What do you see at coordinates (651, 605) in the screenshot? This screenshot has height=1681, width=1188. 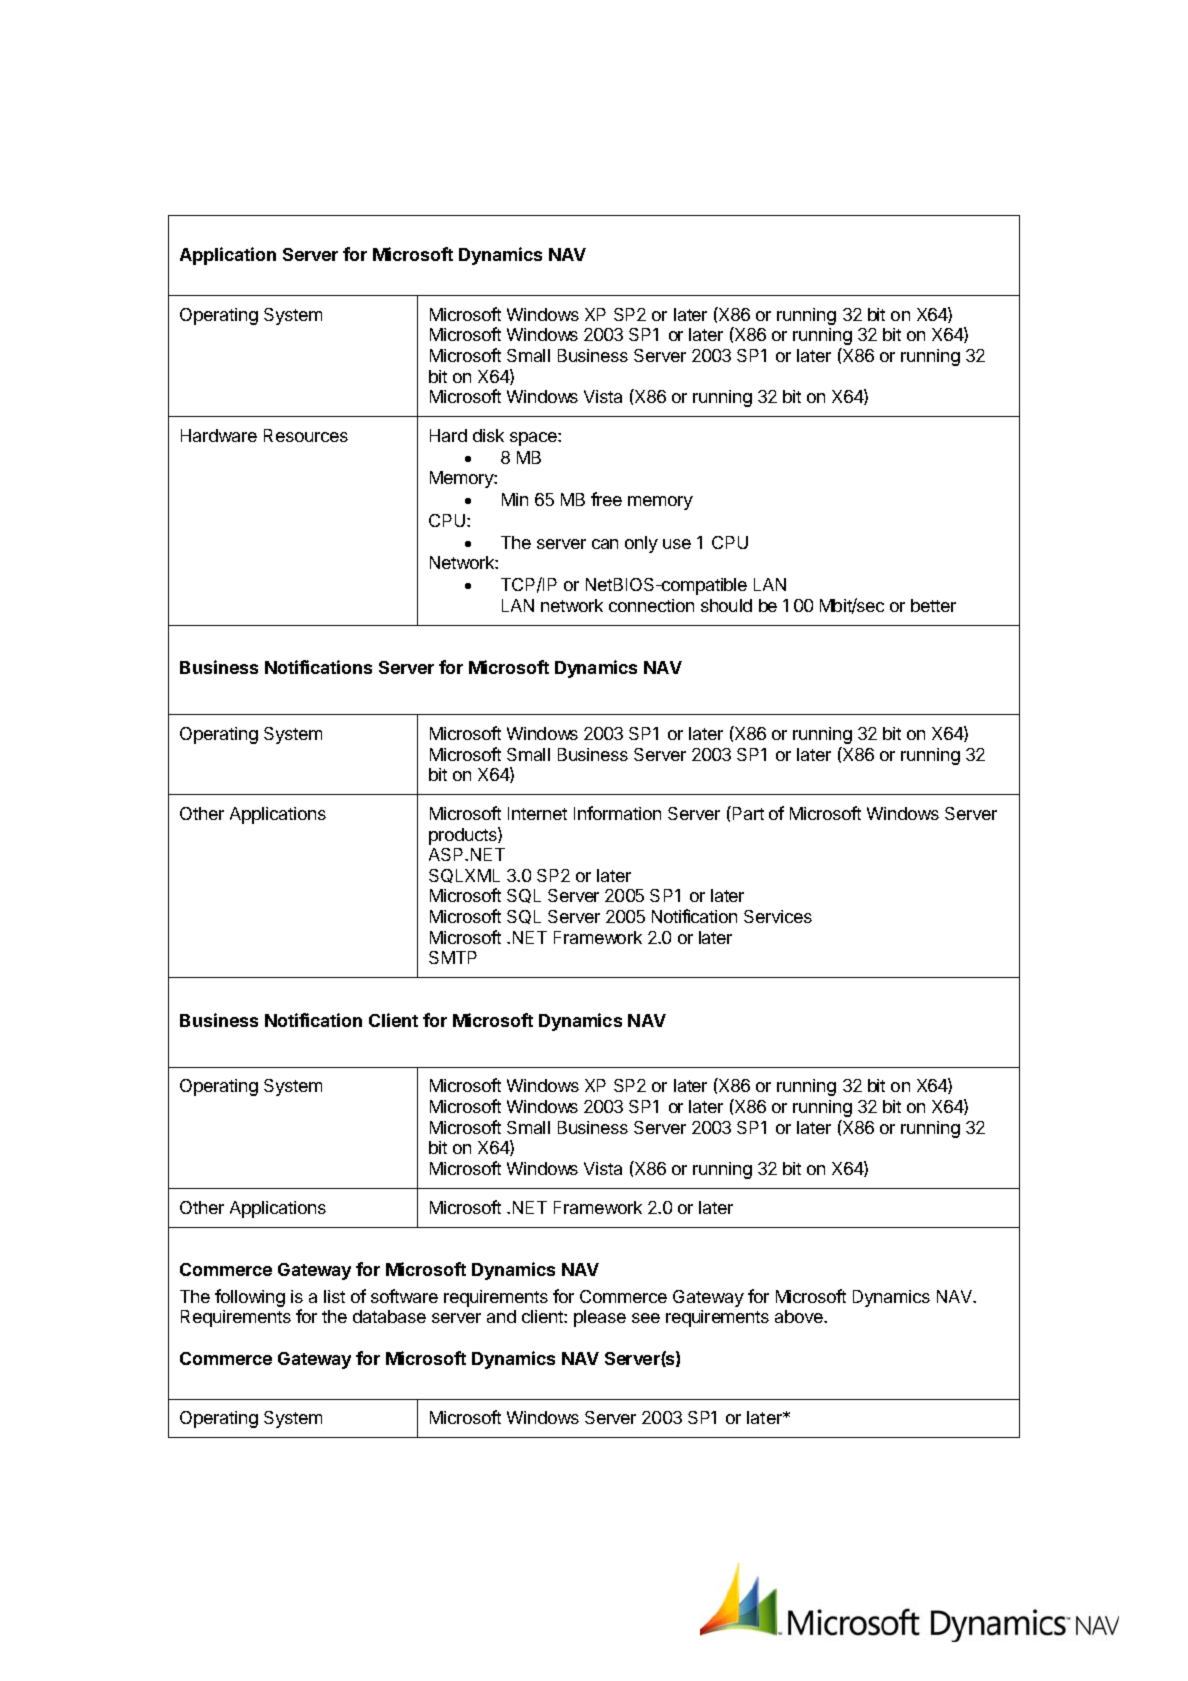 I see `connection` at bounding box center [651, 605].
